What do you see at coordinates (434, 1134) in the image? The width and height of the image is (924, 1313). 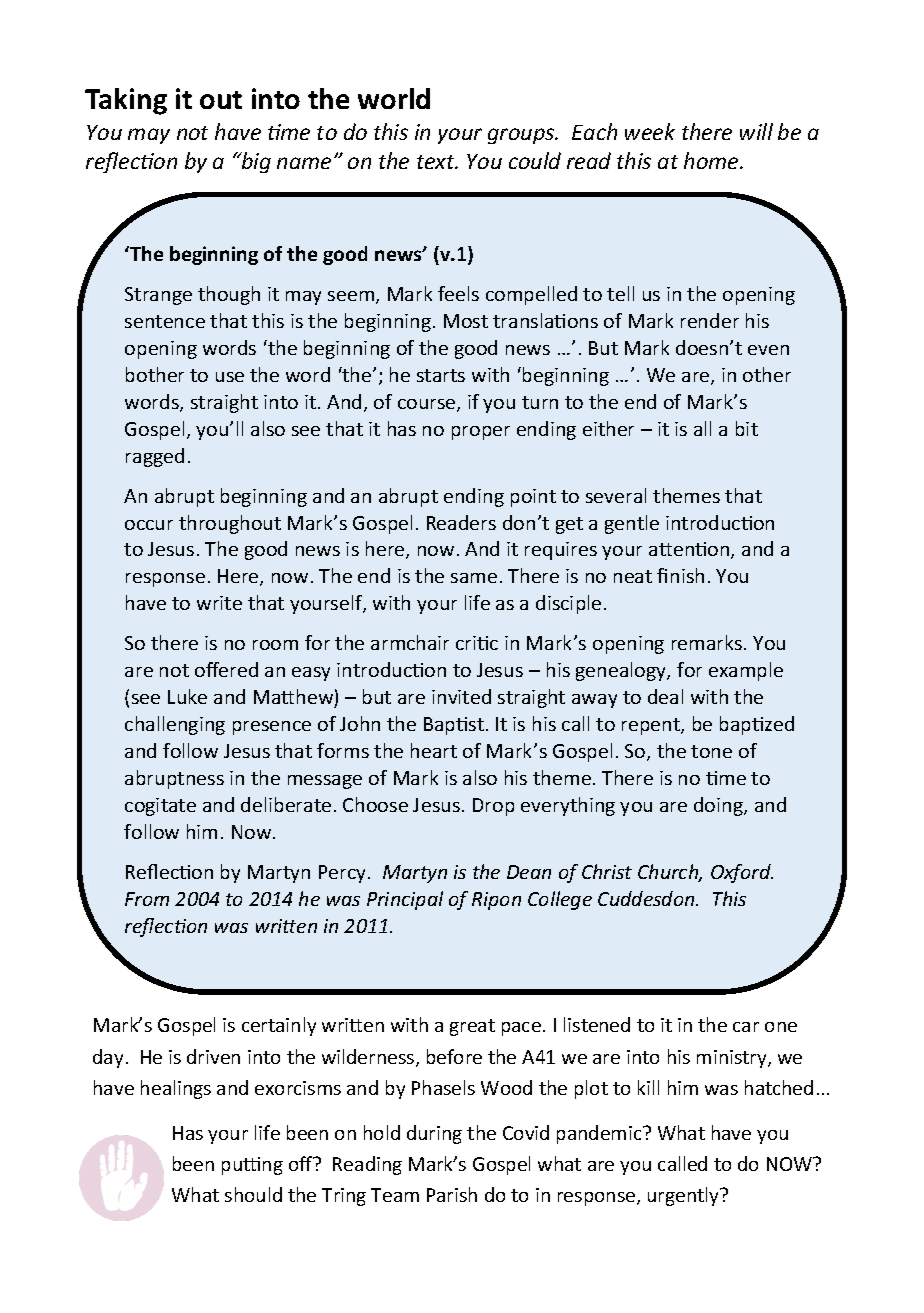 I see `during` at bounding box center [434, 1134].
